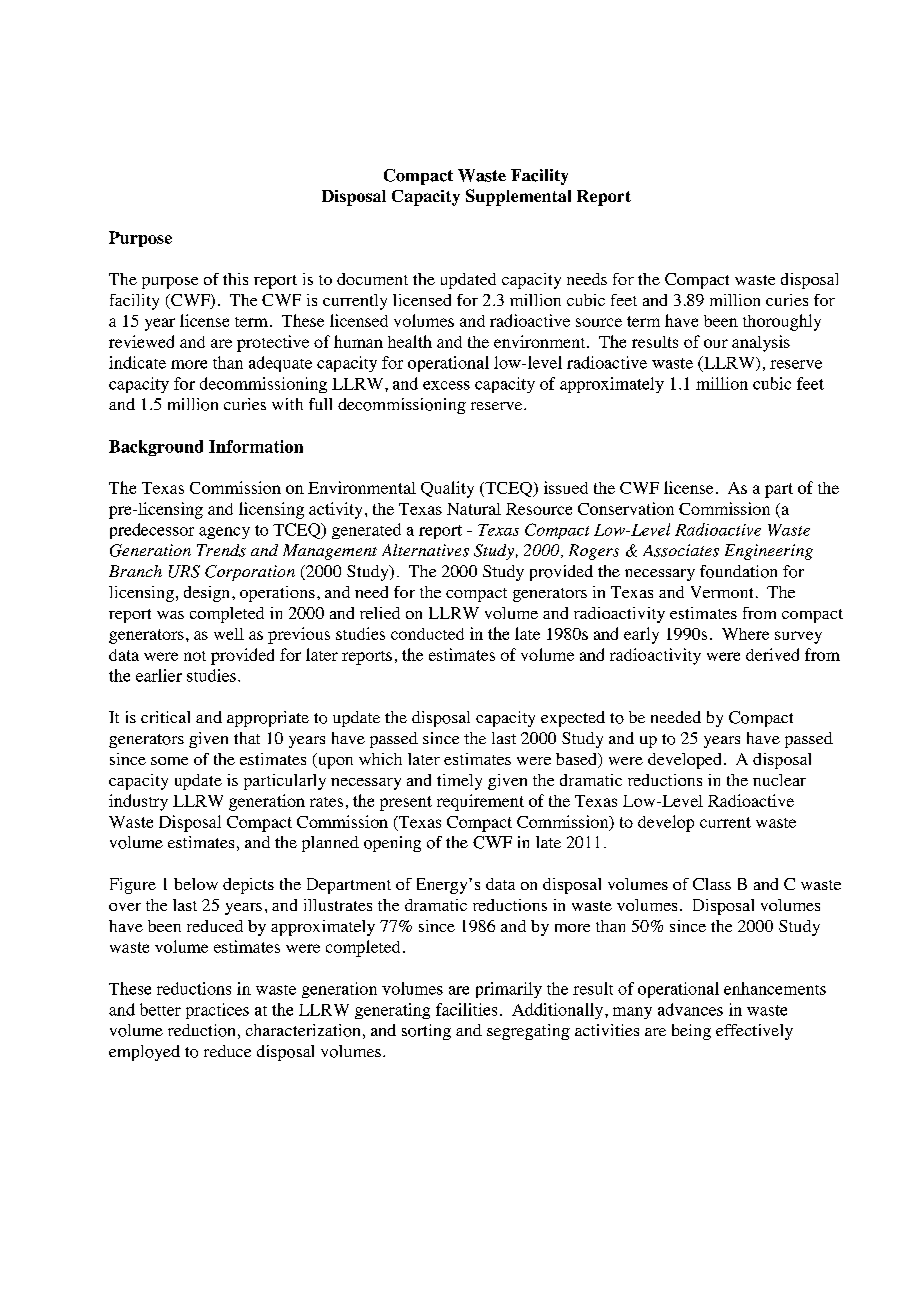 The width and height of the screenshot is (924, 1308). Describe the element at coordinates (782, 322) in the screenshot. I see `thoroughly` at that location.
